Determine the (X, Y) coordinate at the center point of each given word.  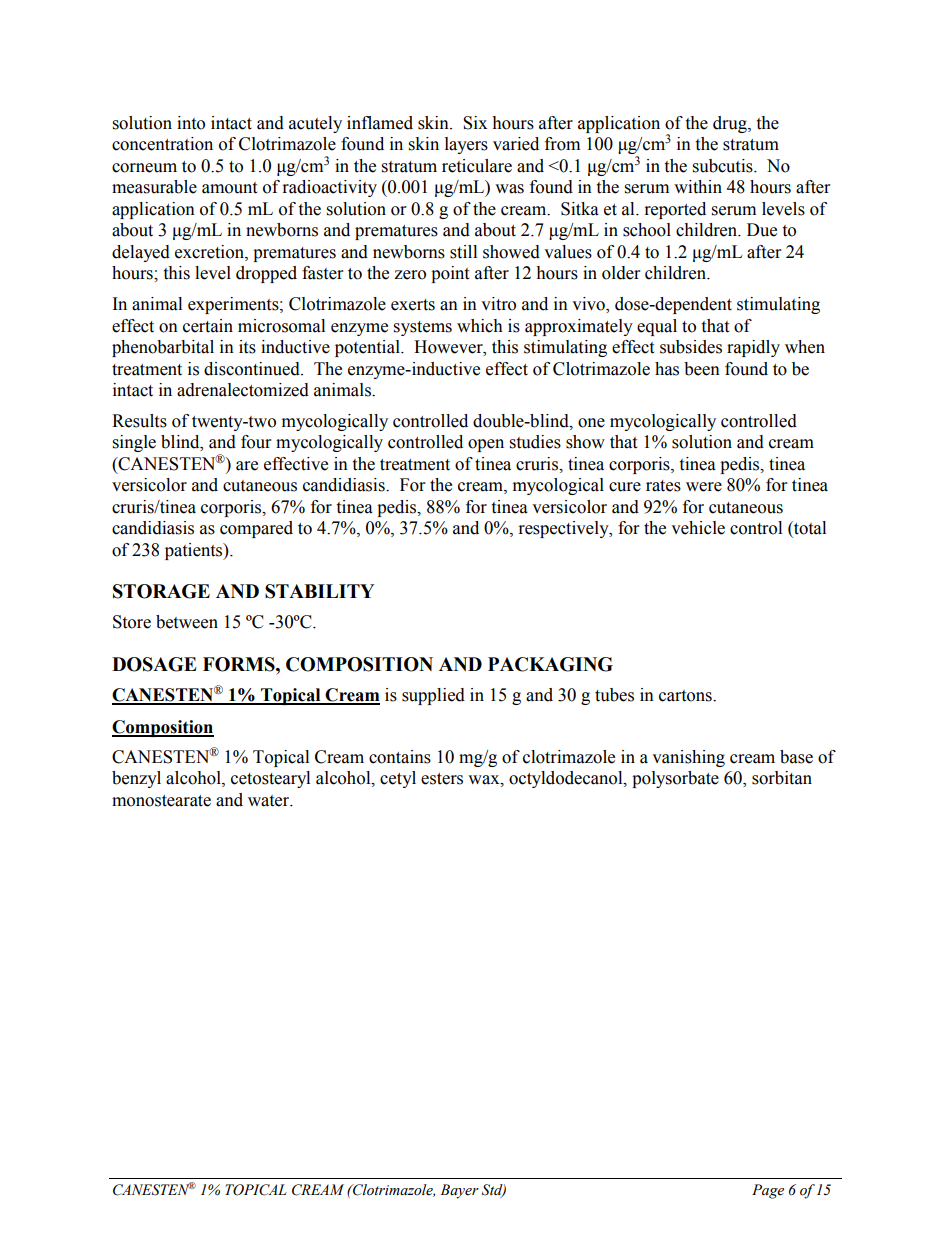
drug (731, 124)
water (270, 801)
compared (256, 529)
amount (229, 188)
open (486, 445)
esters (442, 779)
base (796, 757)
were (704, 487)
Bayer (459, 1191)
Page (768, 1191)
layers (466, 145)
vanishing (688, 758)
